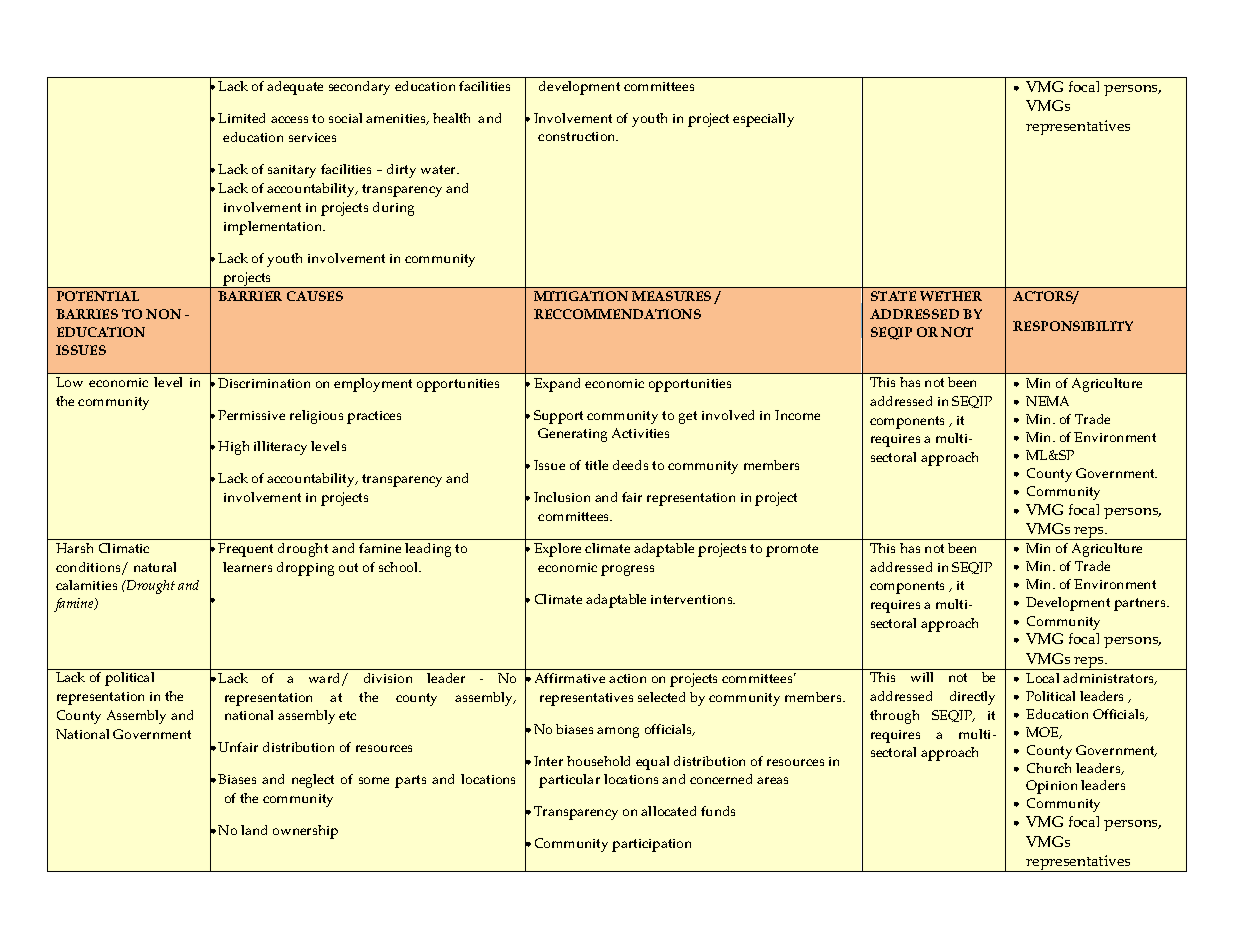 Image resolution: width=1233 pixels, height=952 pixels. What do you see at coordinates (241, 118) in the document?
I see `Limited` at bounding box center [241, 118].
